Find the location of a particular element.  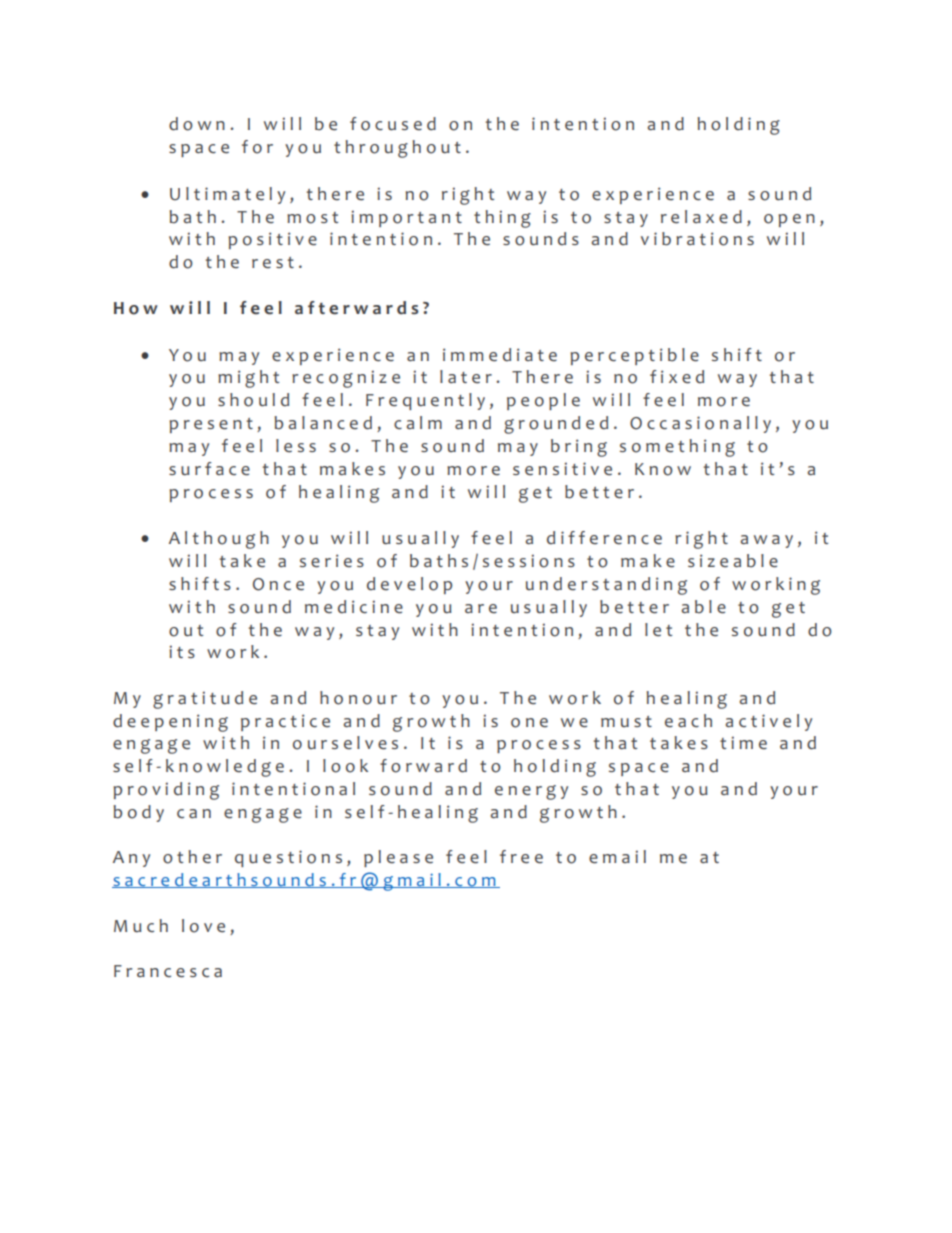

relaxed is located at coordinates (701, 217).
